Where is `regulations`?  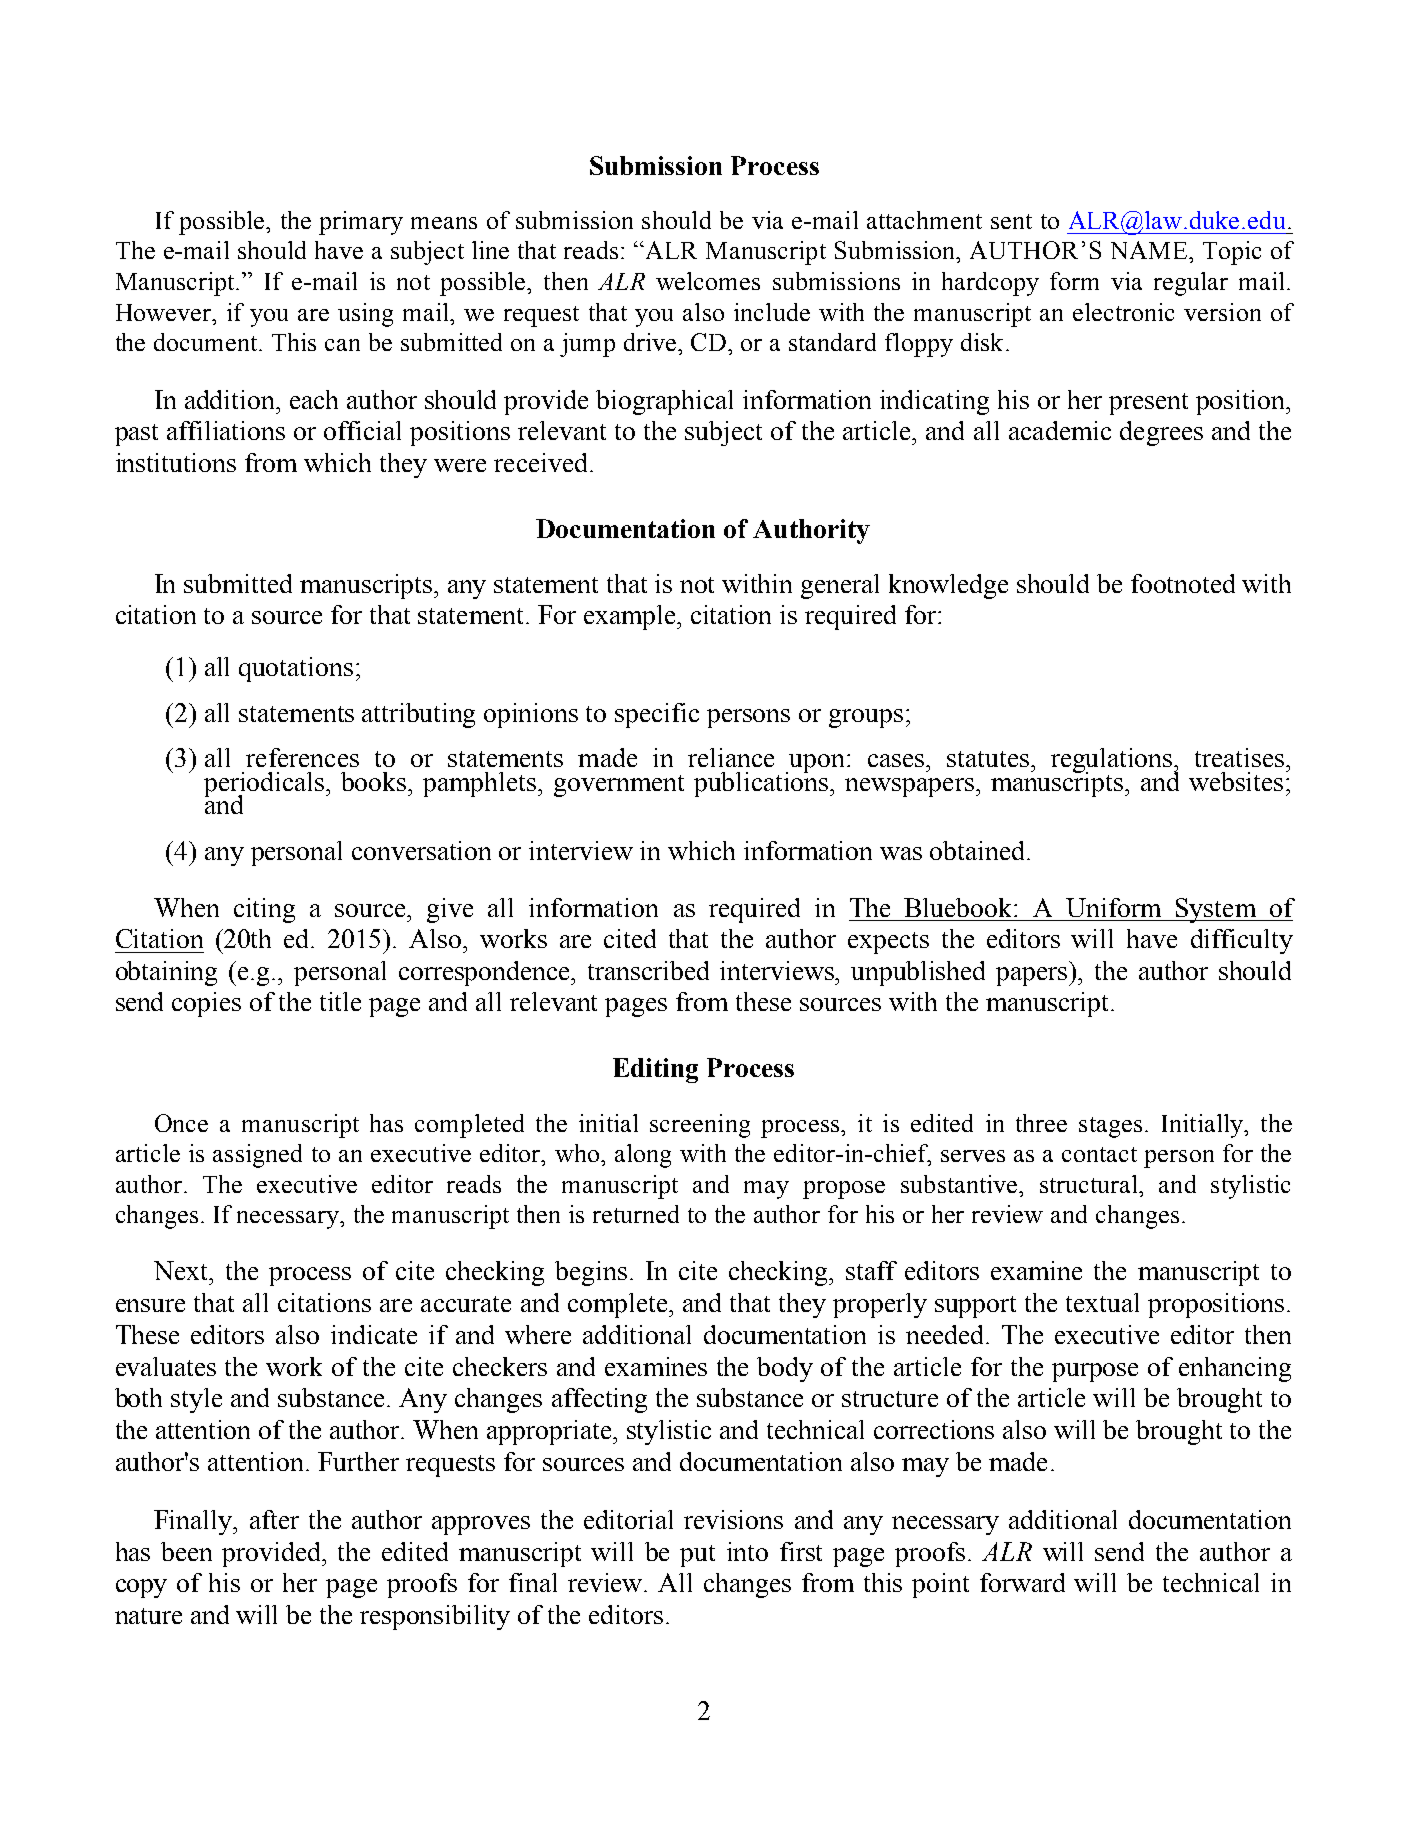 regulations is located at coordinates (1113, 762).
